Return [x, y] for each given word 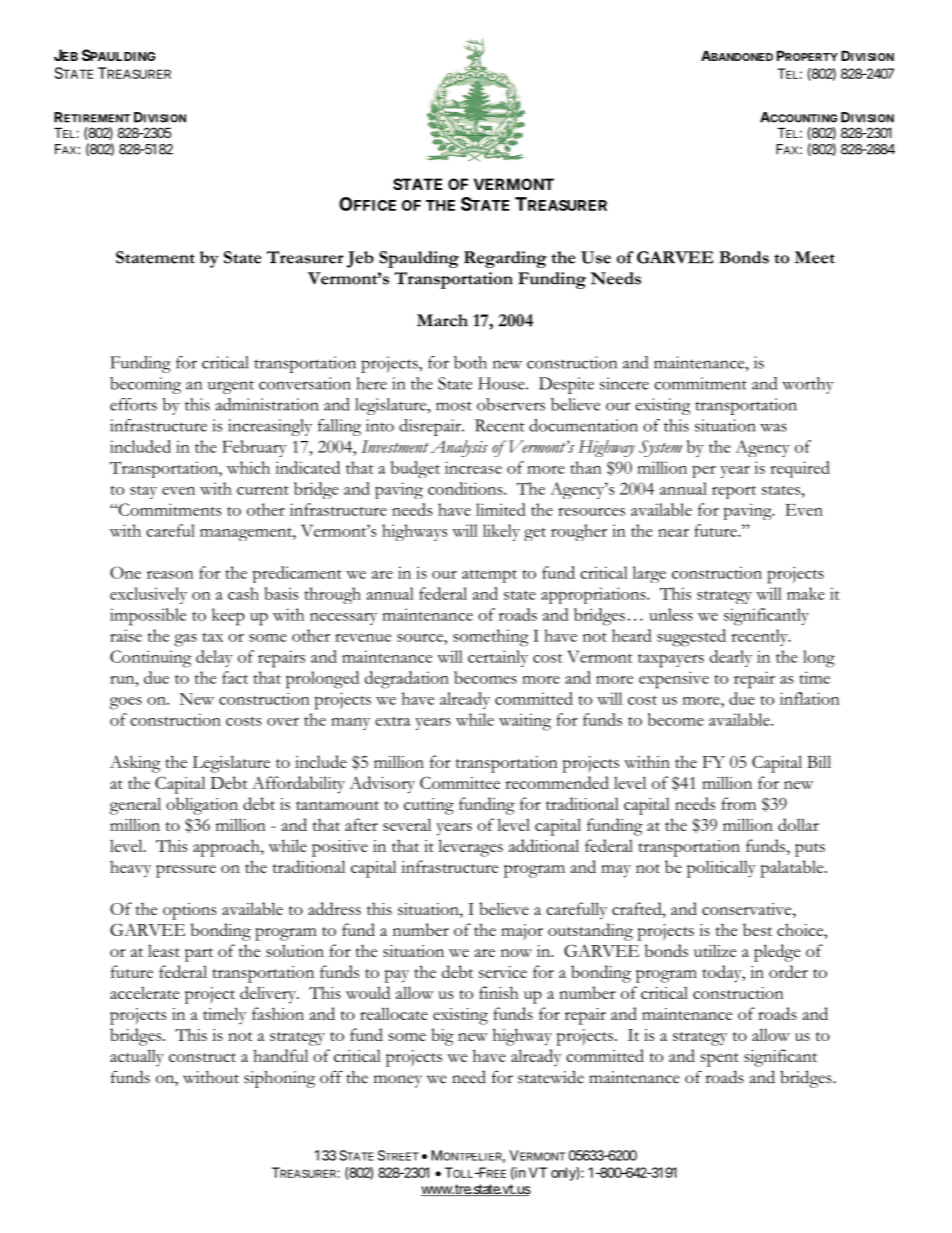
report [734, 492]
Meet [815, 257]
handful [280, 1055]
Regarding [505, 259]
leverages [470, 848]
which [248, 467]
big [442, 1037]
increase [473, 467]
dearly [731, 658]
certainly [498, 658]
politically [721, 869]
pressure [186, 871]
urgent [231, 387]
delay [214, 658]
